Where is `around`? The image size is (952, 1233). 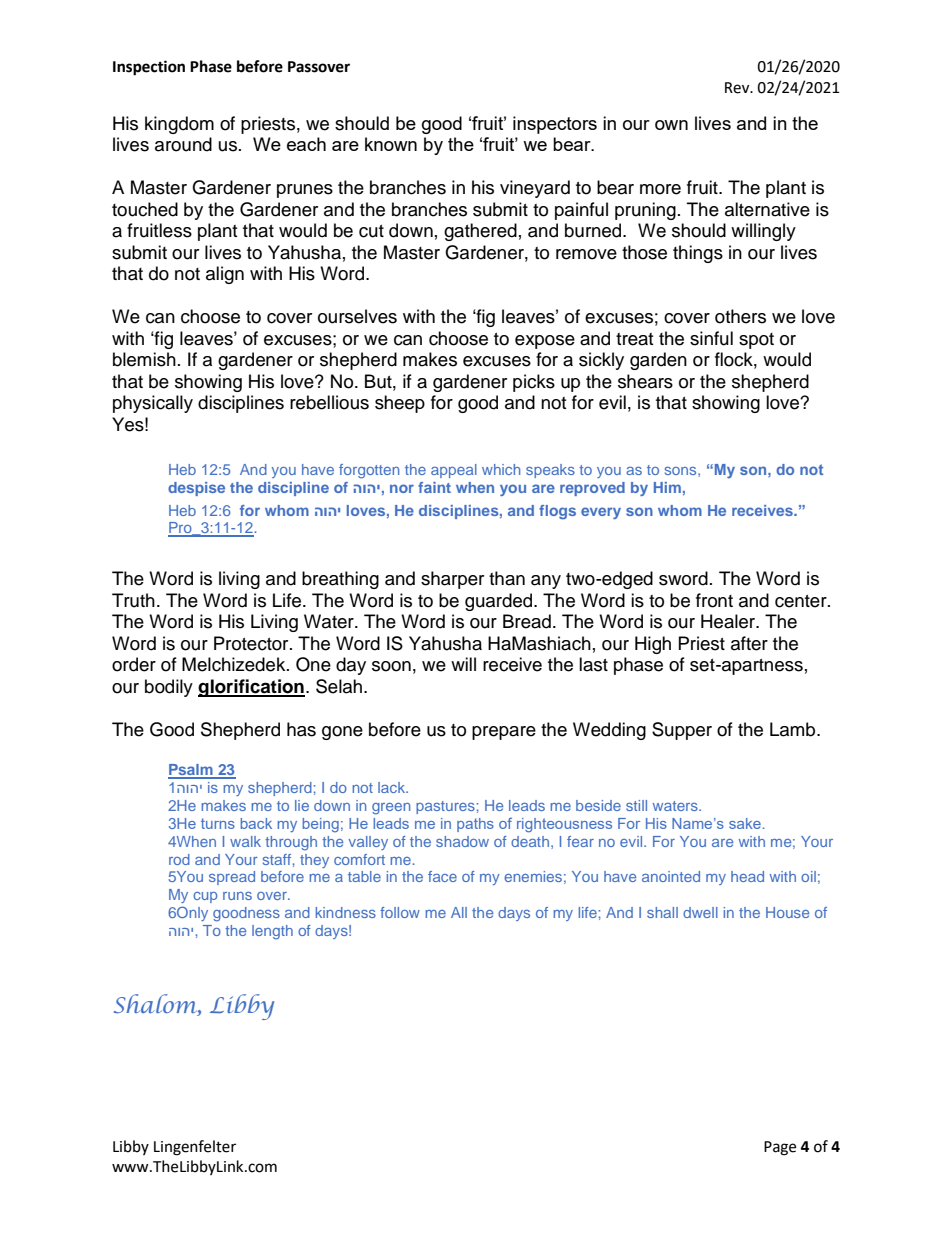
around is located at coordinates (183, 144).
